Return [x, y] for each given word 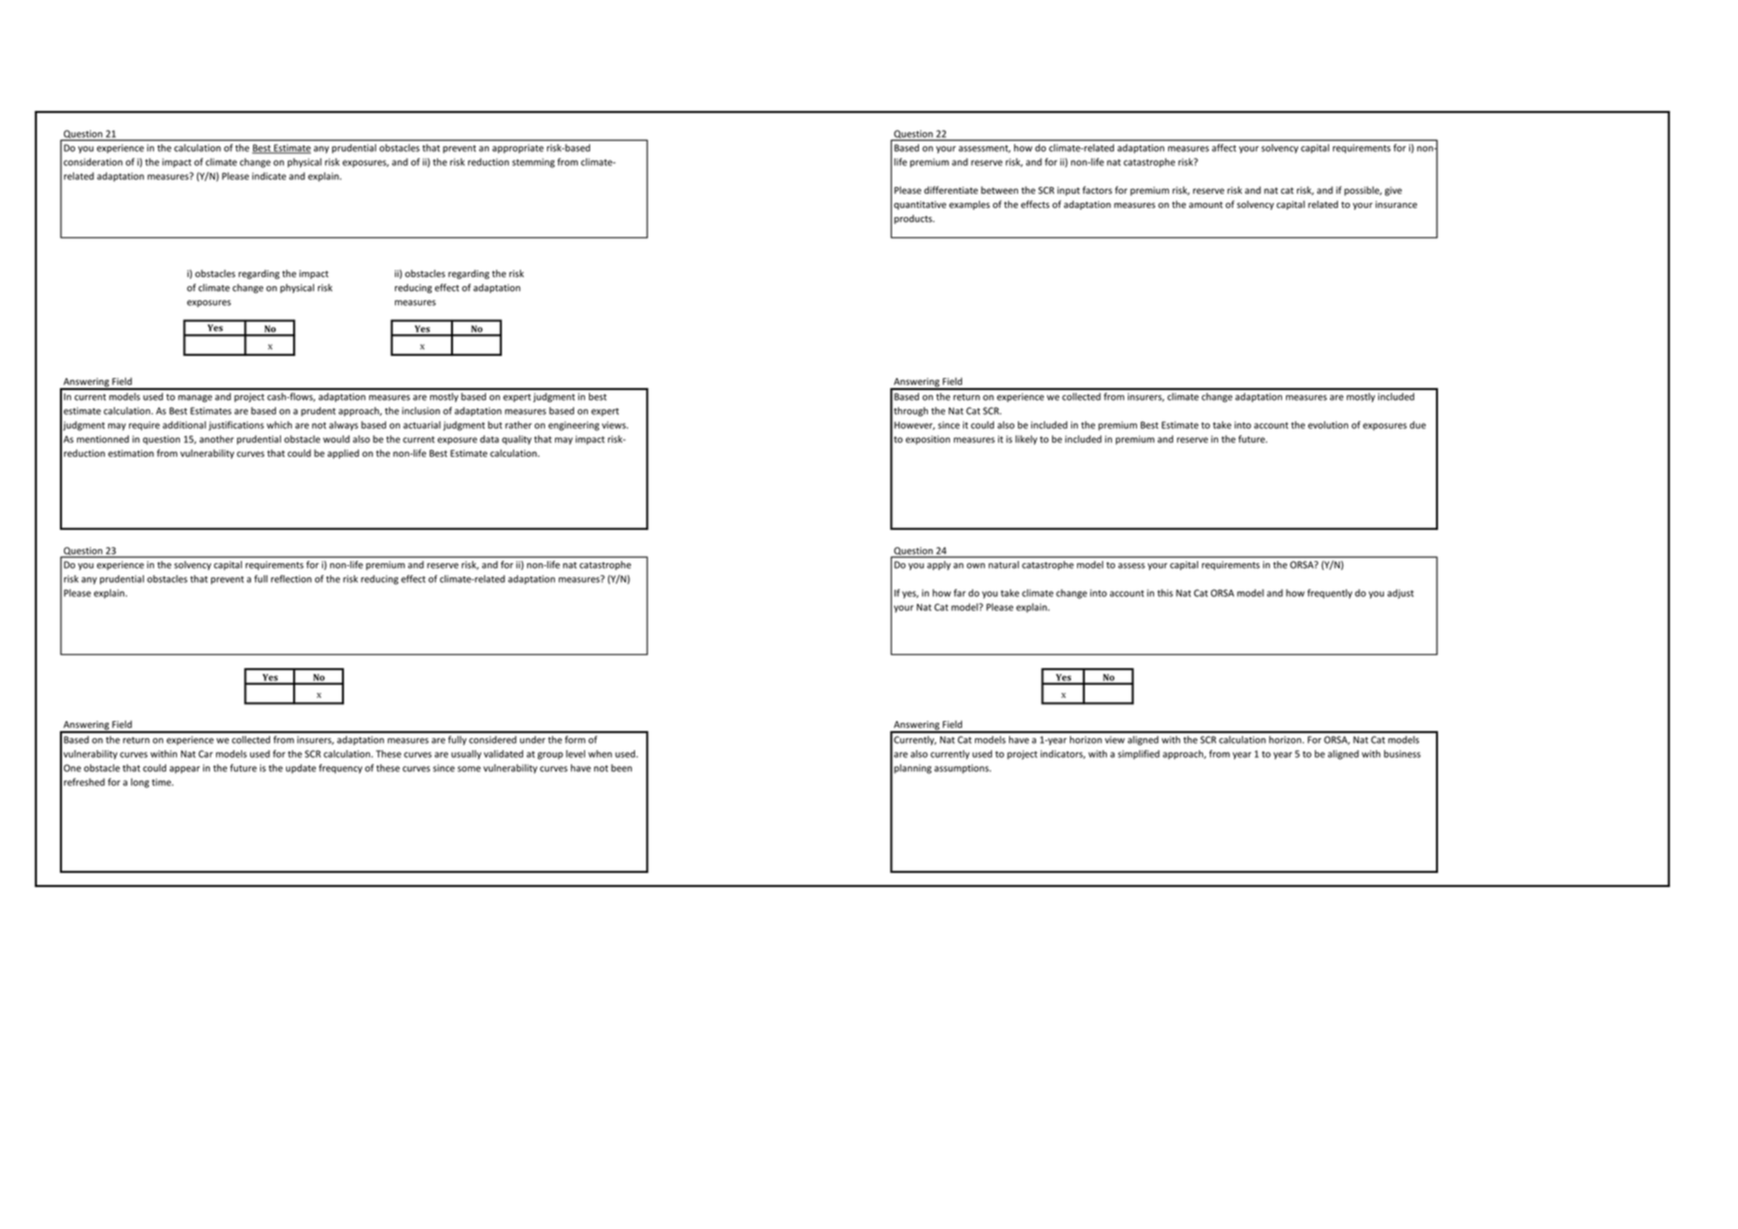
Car [205, 754]
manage [195, 399]
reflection [291, 579]
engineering [573, 426]
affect [1224, 148]
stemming [533, 163]
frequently [1329, 594]
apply [939, 565]
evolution [1328, 425]
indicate [269, 176]
